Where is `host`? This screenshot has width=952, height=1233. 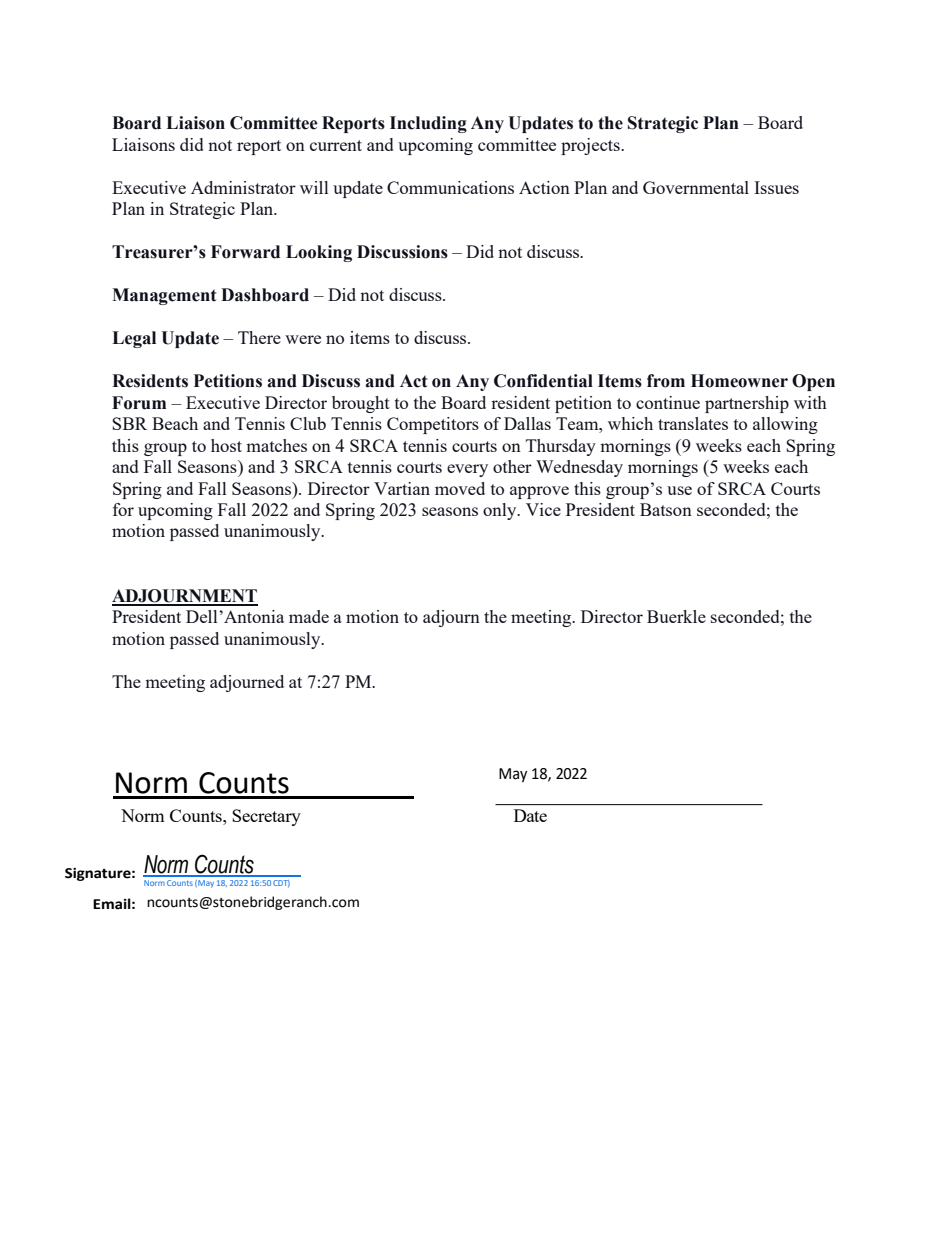
host is located at coordinates (226, 445).
